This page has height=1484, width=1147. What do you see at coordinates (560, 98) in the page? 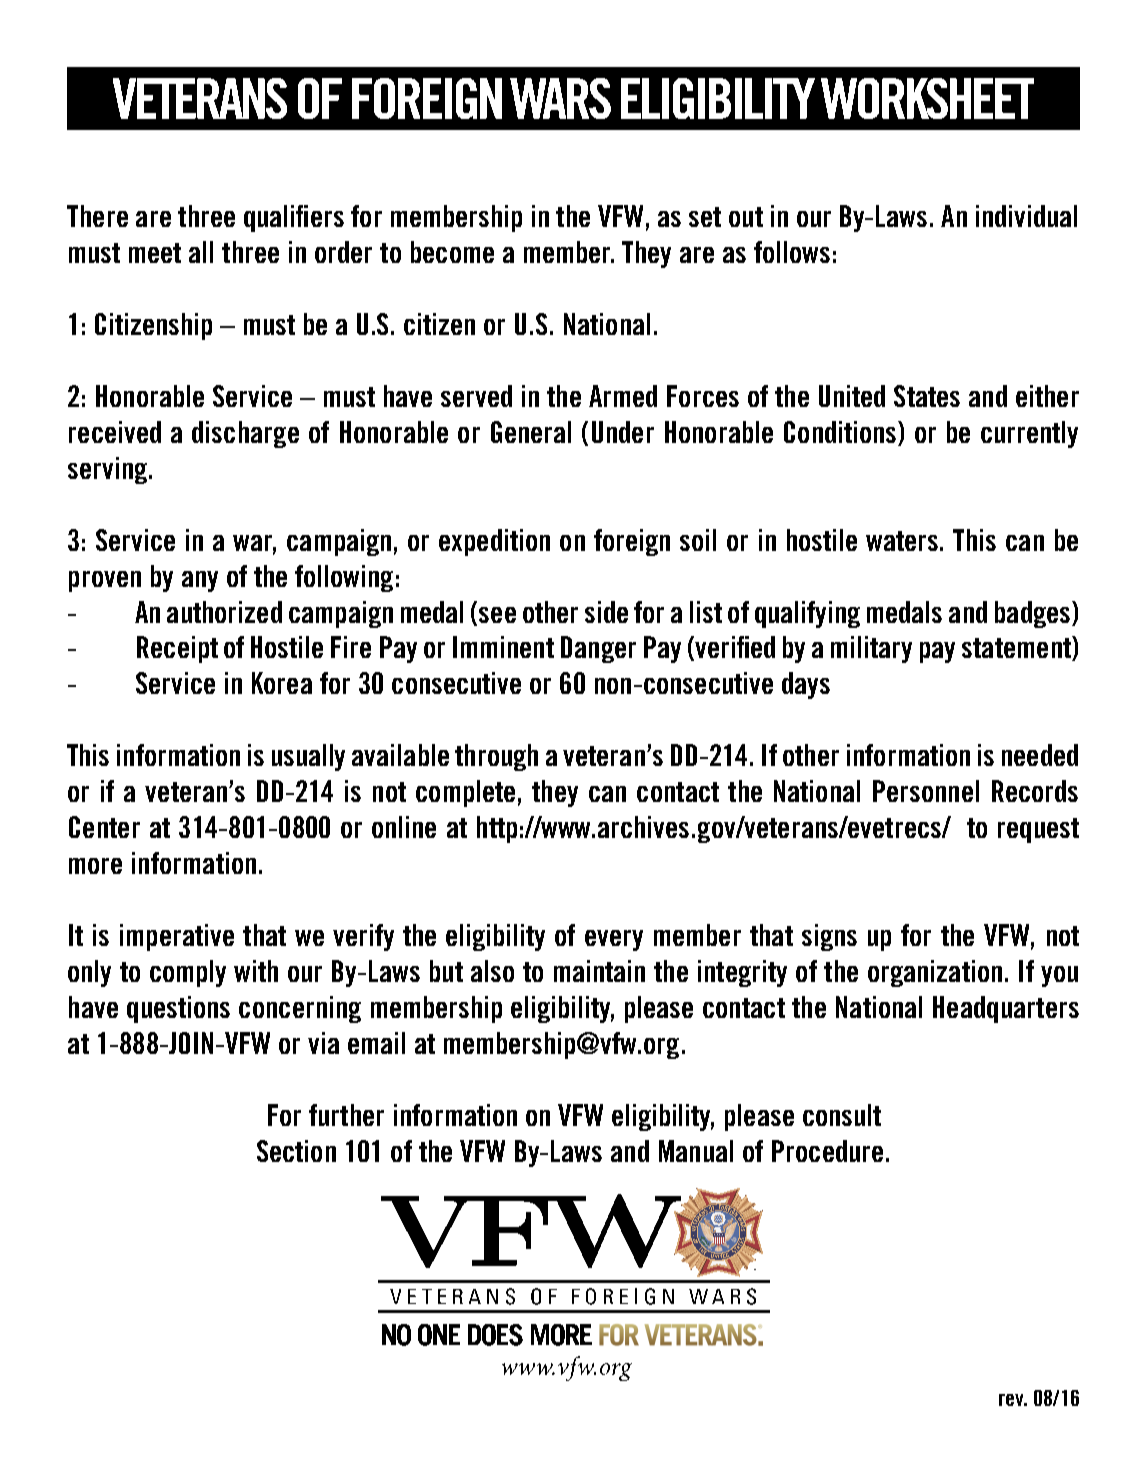
I see `WARS` at bounding box center [560, 98].
